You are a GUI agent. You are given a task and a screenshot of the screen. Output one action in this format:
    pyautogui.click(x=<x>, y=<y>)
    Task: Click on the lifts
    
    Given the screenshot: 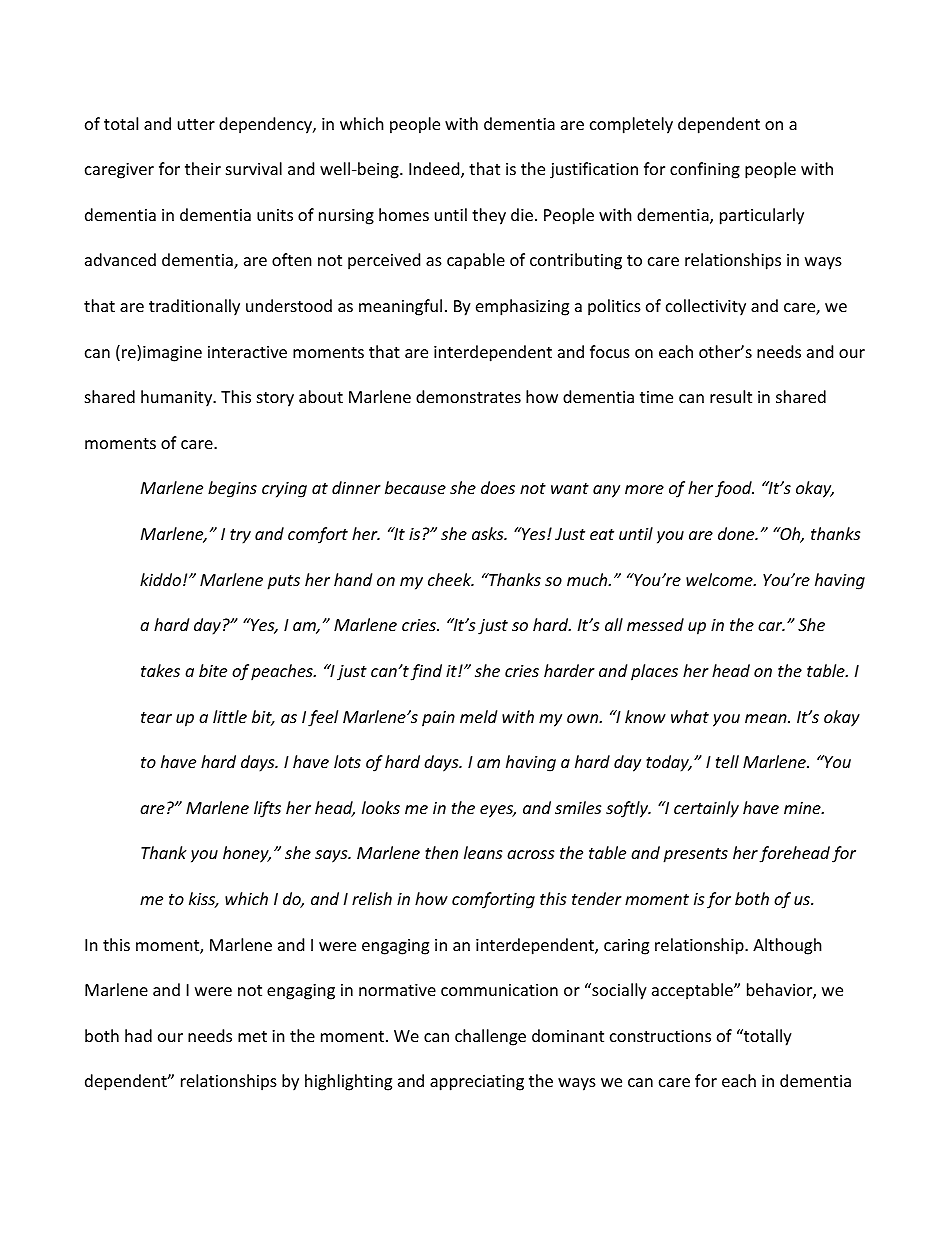 What is the action you would take?
    pyautogui.click(x=267, y=809)
